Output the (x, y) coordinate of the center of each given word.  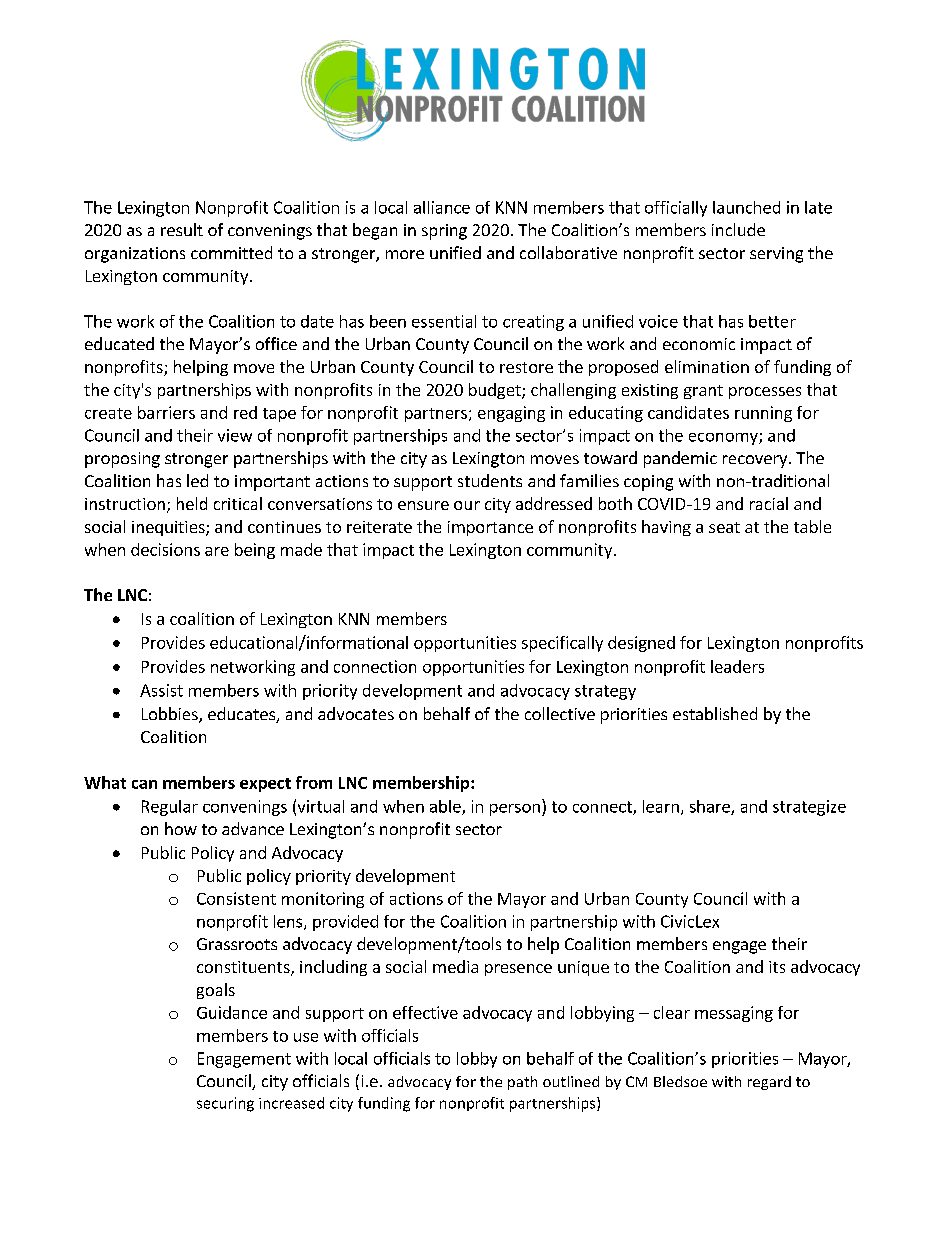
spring (444, 232)
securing (225, 1104)
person (515, 810)
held (192, 503)
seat (724, 527)
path (522, 1083)
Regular (170, 808)
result (182, 229)
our (467, 505)
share (711, 807)
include (738, 229)
